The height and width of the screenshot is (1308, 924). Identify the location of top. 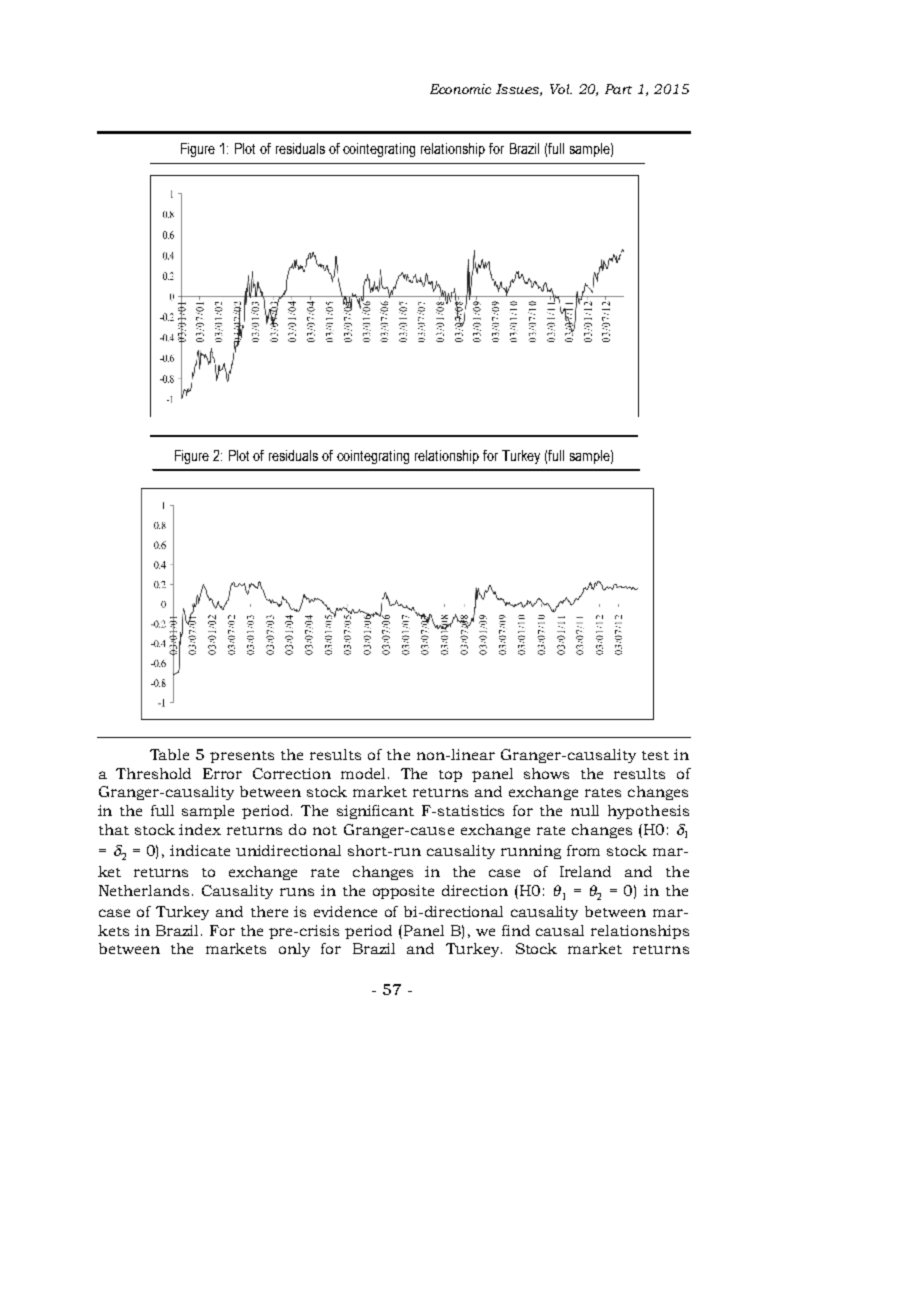
(450, 776).
